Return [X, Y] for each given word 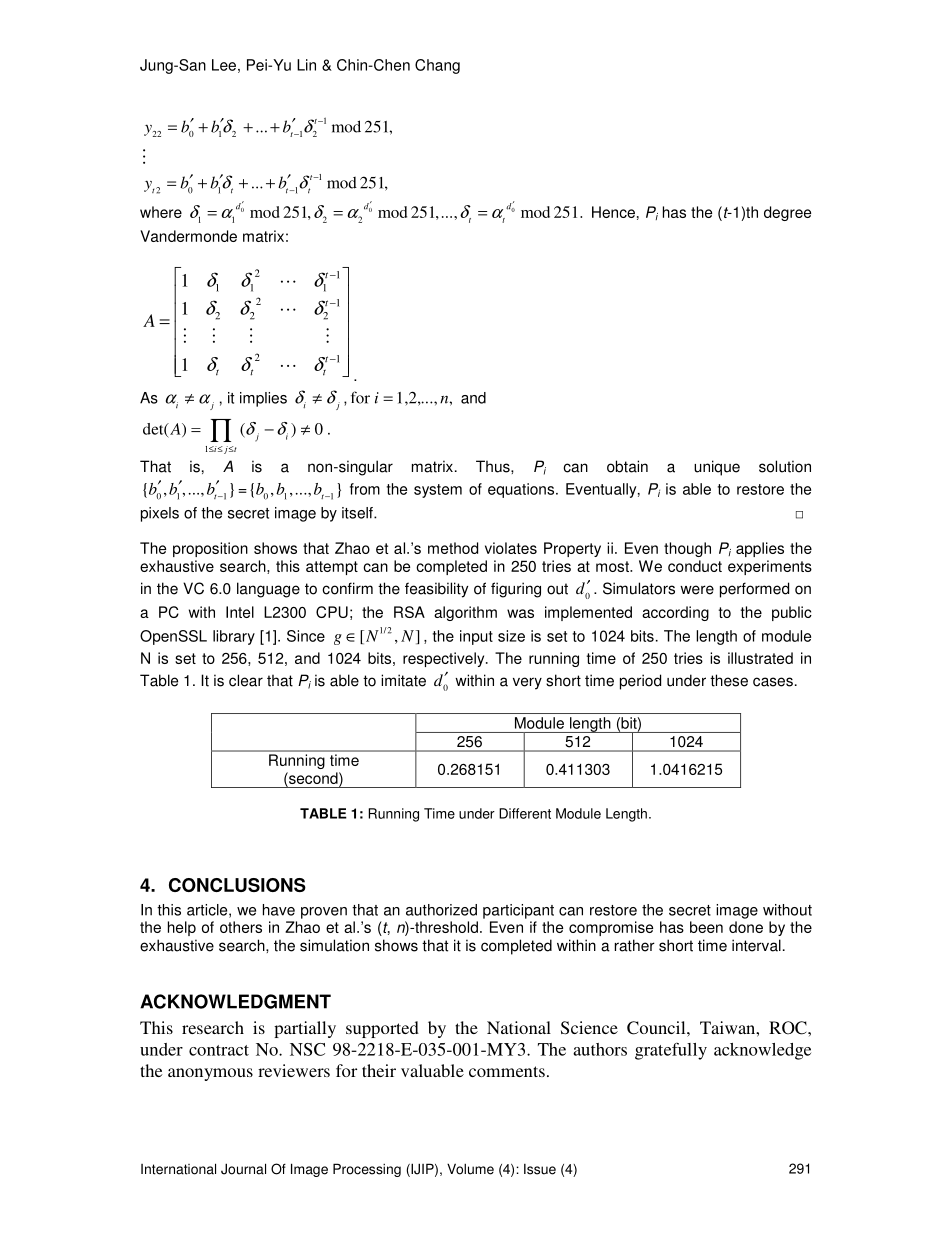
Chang [437, 66]
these [729, 680]
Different [525, 813]
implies [263, 399]
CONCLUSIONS [237, 885]
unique [717, 468]
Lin [306, 65]
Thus [494, 466]
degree [787, 213]
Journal [243, 1169]
